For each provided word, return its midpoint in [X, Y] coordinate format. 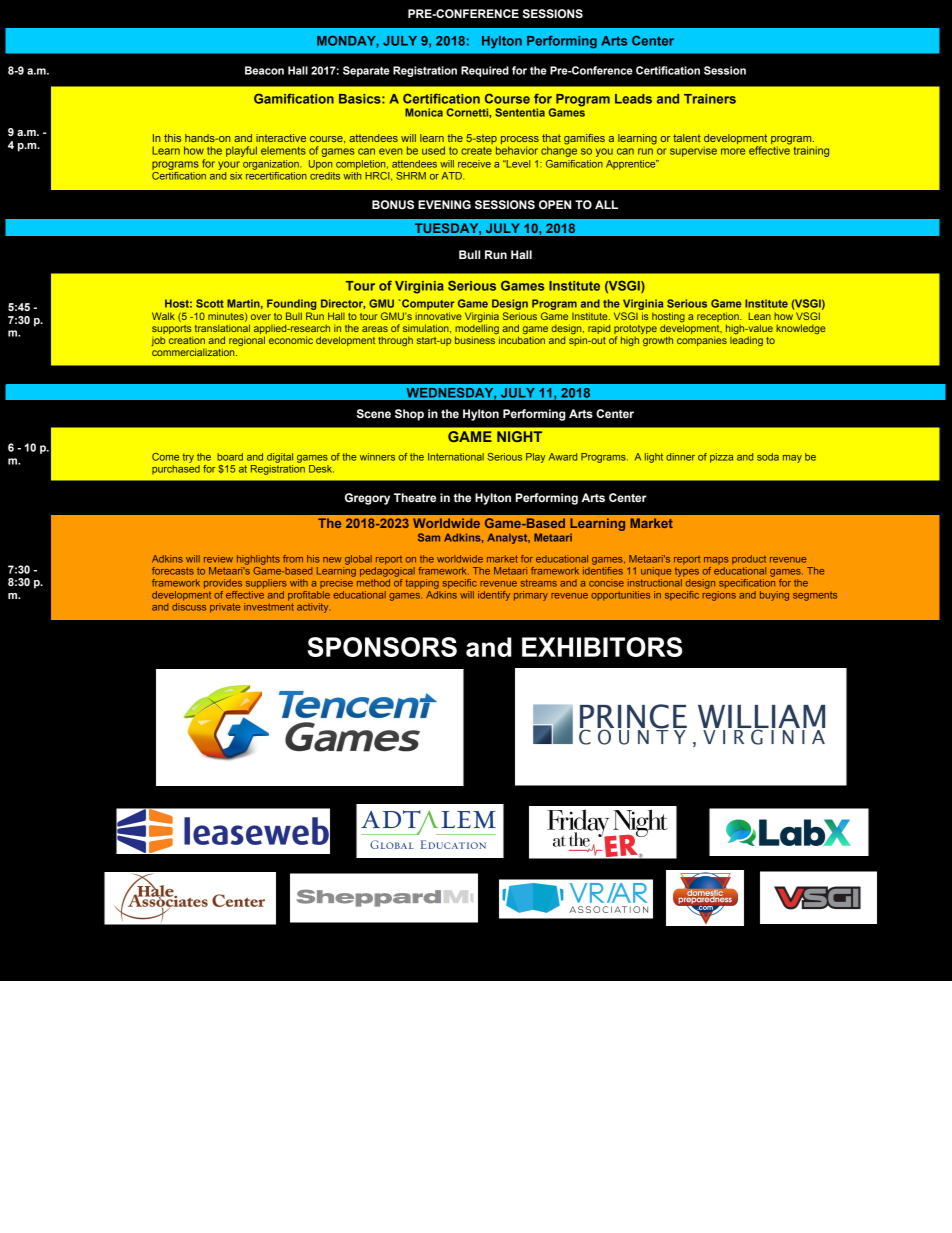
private [225, 608]
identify [494, 596]
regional [247, 341]
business [475, 340]
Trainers [710, 99]
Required [485, 71]
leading [746, 341]
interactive [281, 138]
